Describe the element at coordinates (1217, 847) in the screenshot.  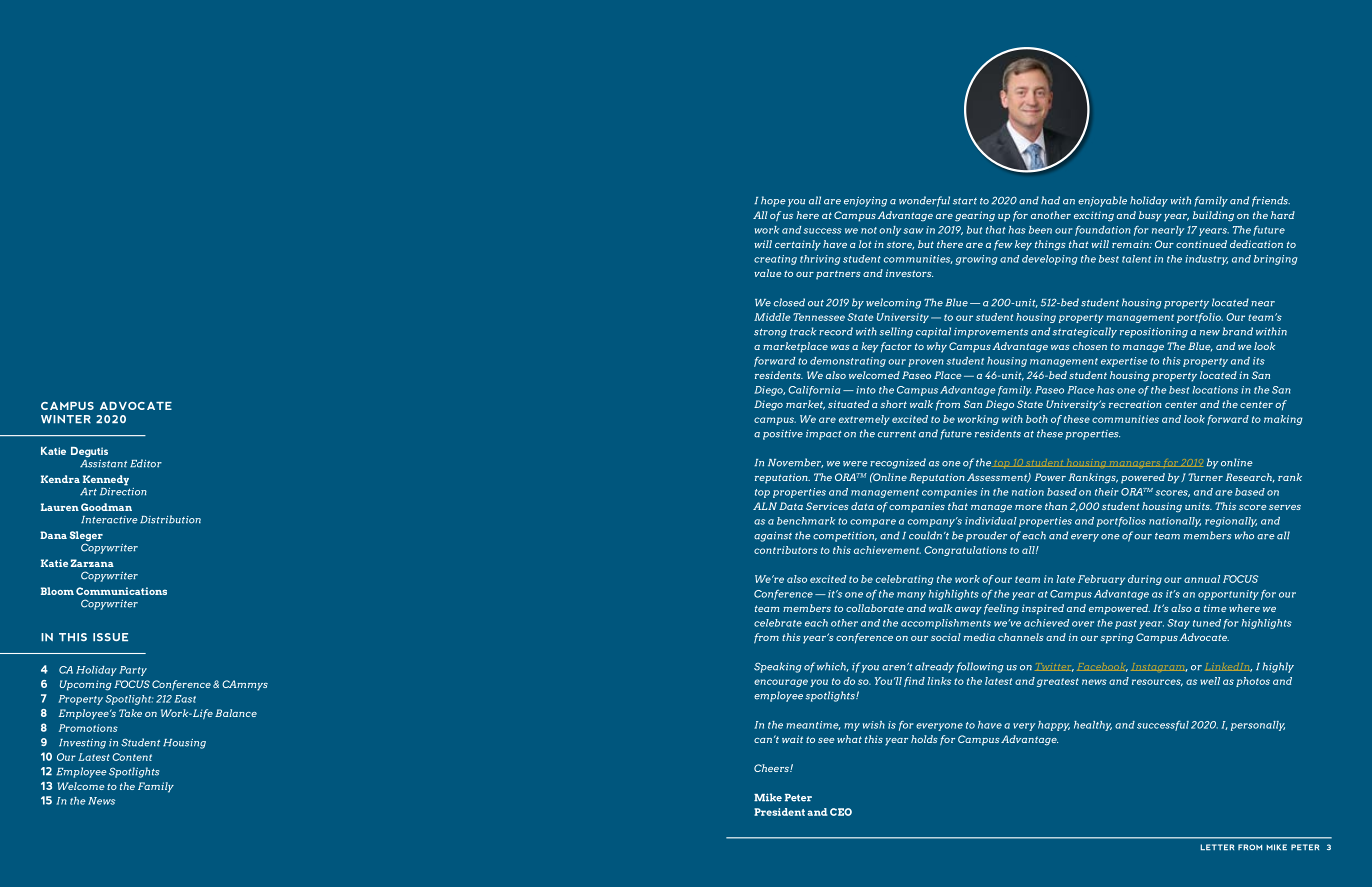
I see `LETTER` at that location.
